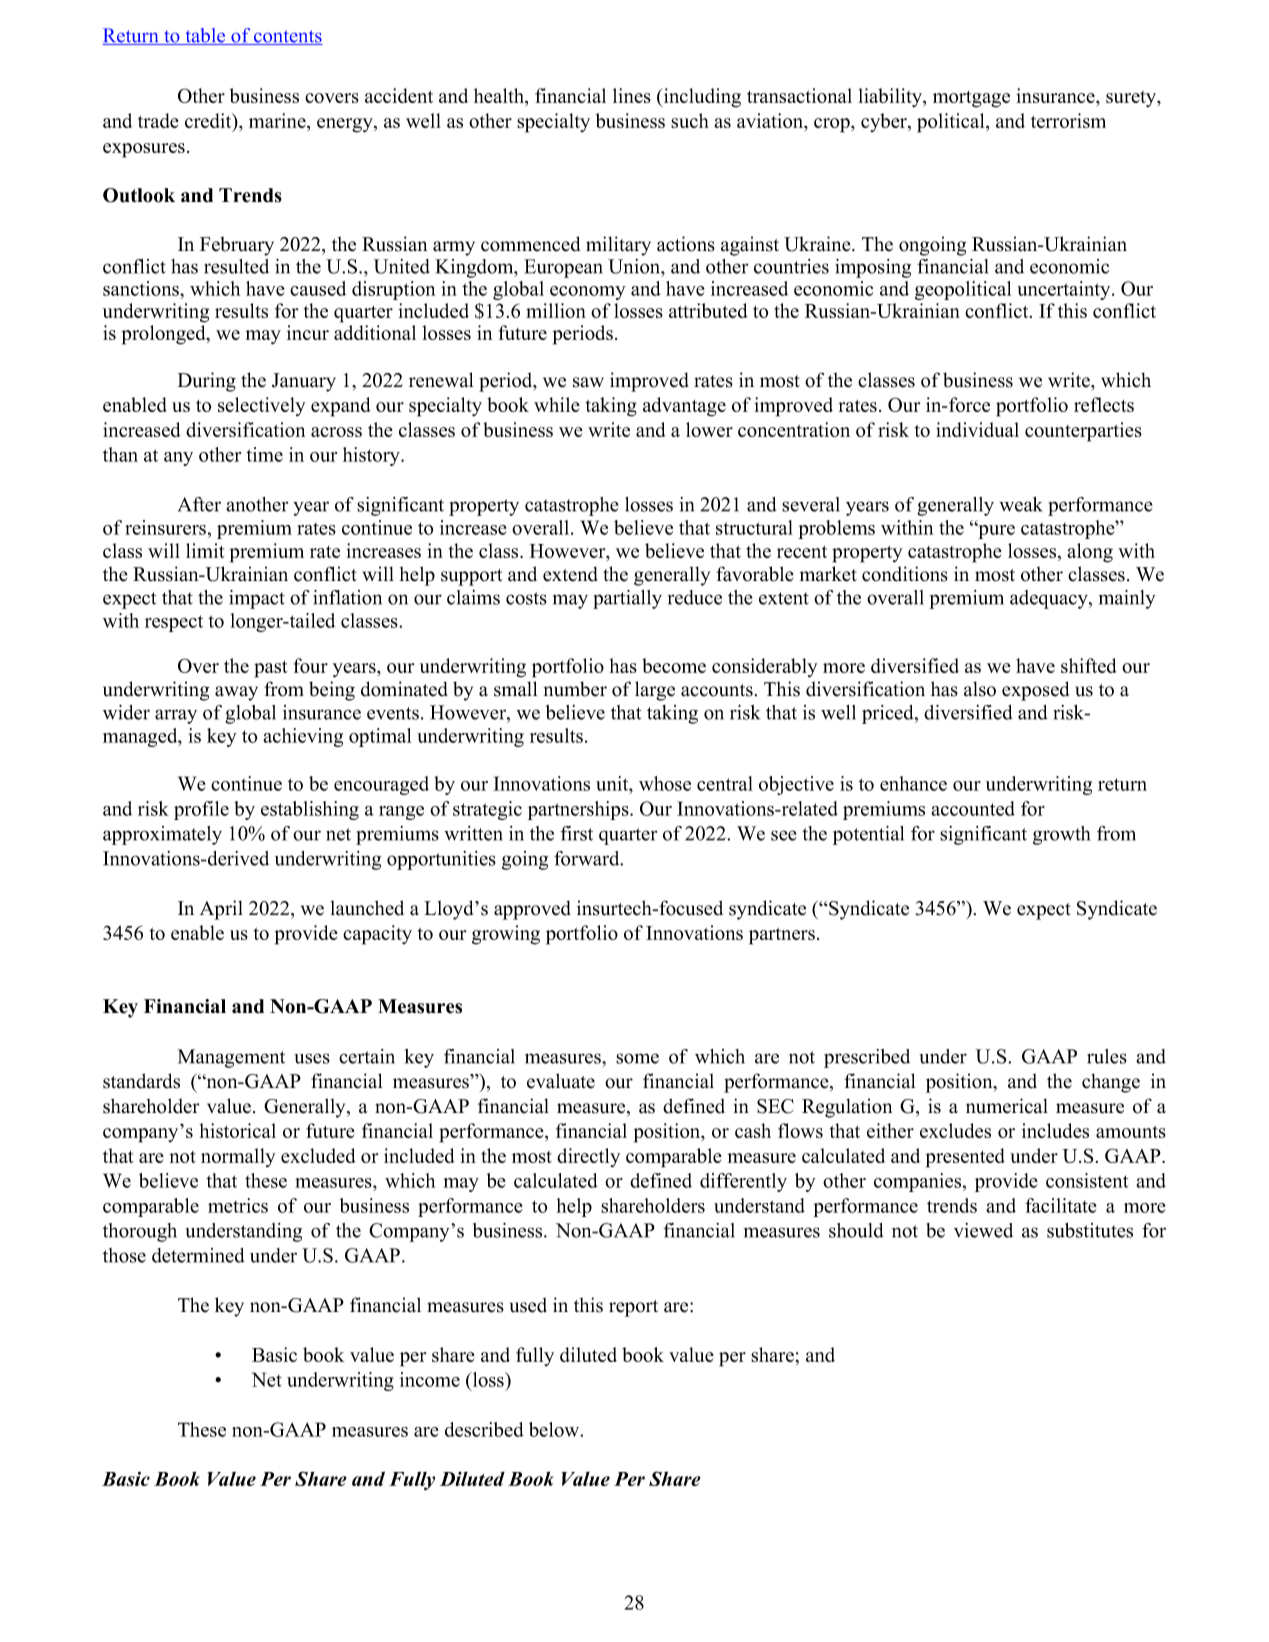 This image has width=1269, height=1642. I want to click on income, so click(430, 1379).
